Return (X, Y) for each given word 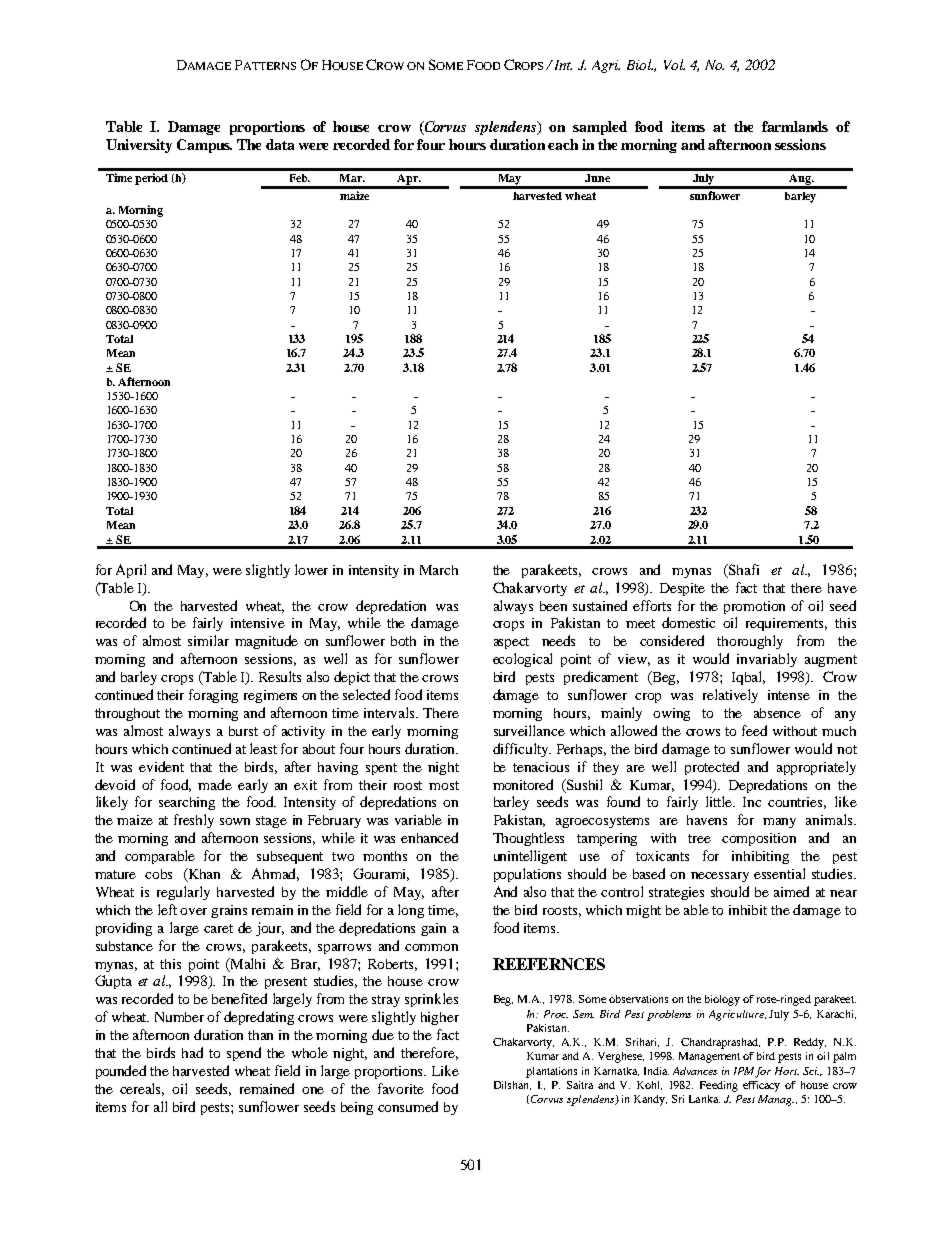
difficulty (522, 750)
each (563, 144)
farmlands (795, 126)
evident (161, 766)
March (439, 570)
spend (244, 1054)
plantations (551, 1072)
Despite (682, 589)
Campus (204, 146)
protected (712, 768)
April (131, 571)
